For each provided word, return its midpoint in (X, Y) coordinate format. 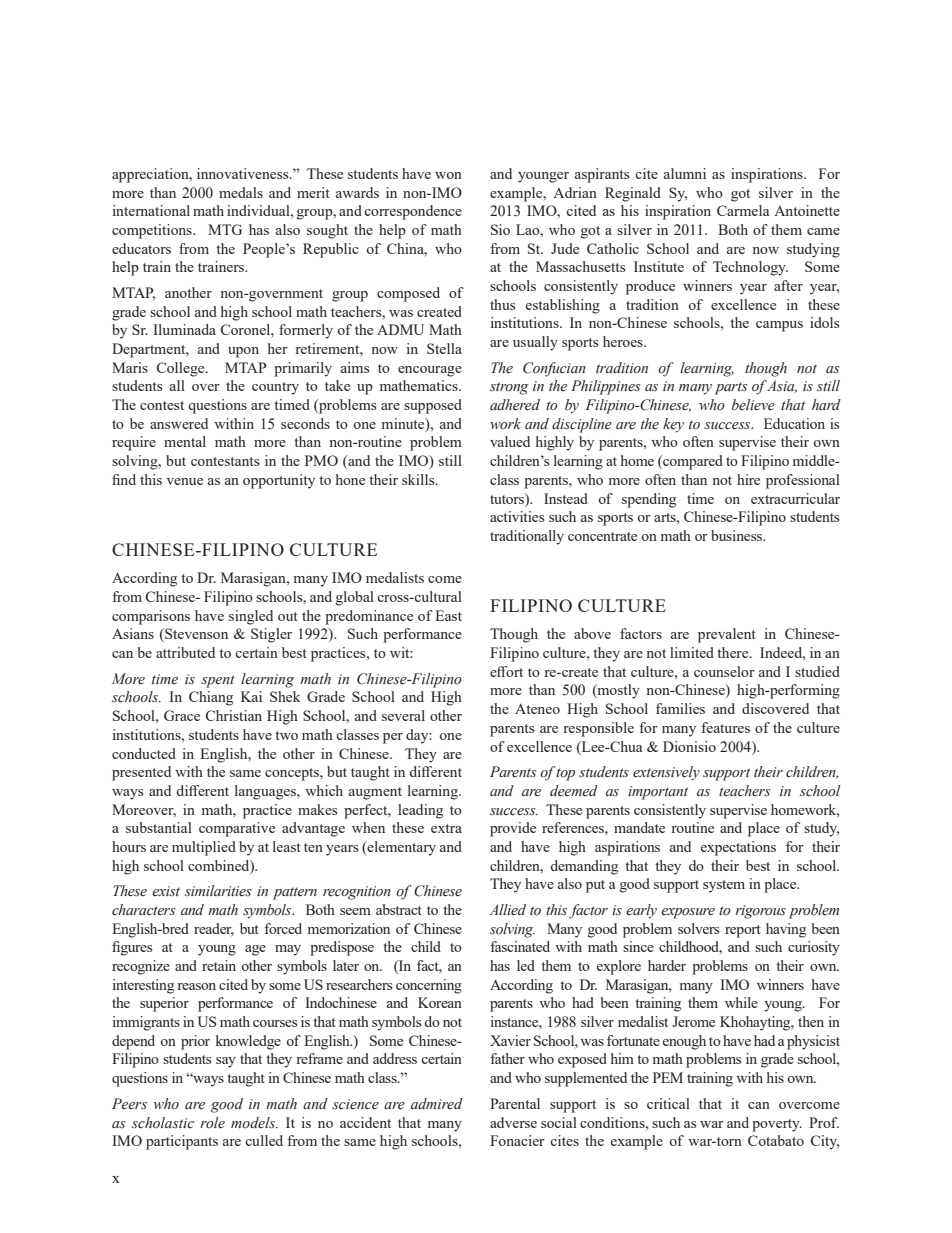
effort (506, 671)
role (212, 1123)
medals (241, 192)
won (448, 175)
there (734, 652)
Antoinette (807, 210)
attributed (185, 652)
